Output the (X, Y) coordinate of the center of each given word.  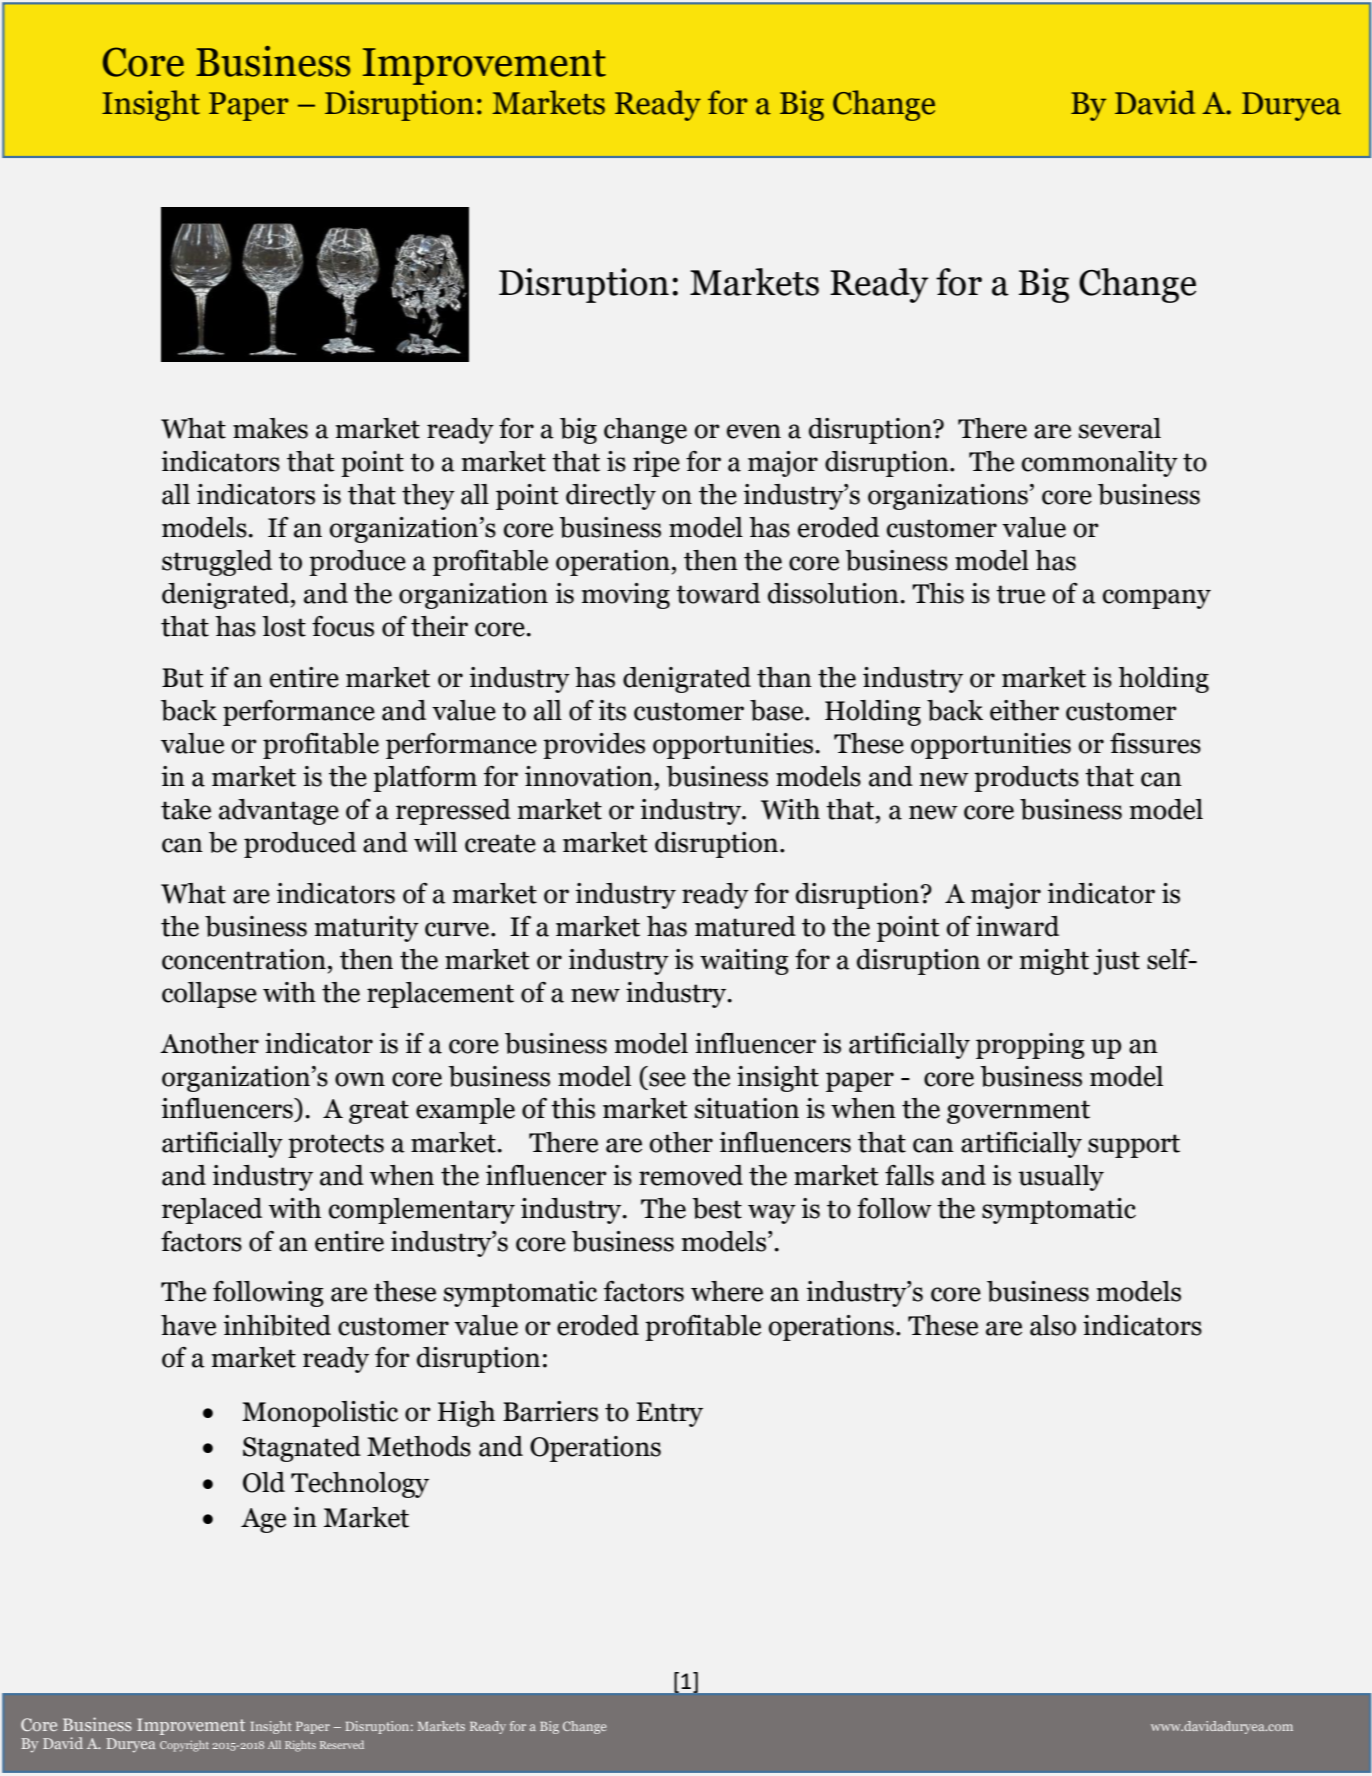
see (667, 1079)
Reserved (342, 1744)
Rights (300, 1746)
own (360, 1079)
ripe (656, 464)
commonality (1100, 464)
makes (270, 428)
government (1018, 1112)
